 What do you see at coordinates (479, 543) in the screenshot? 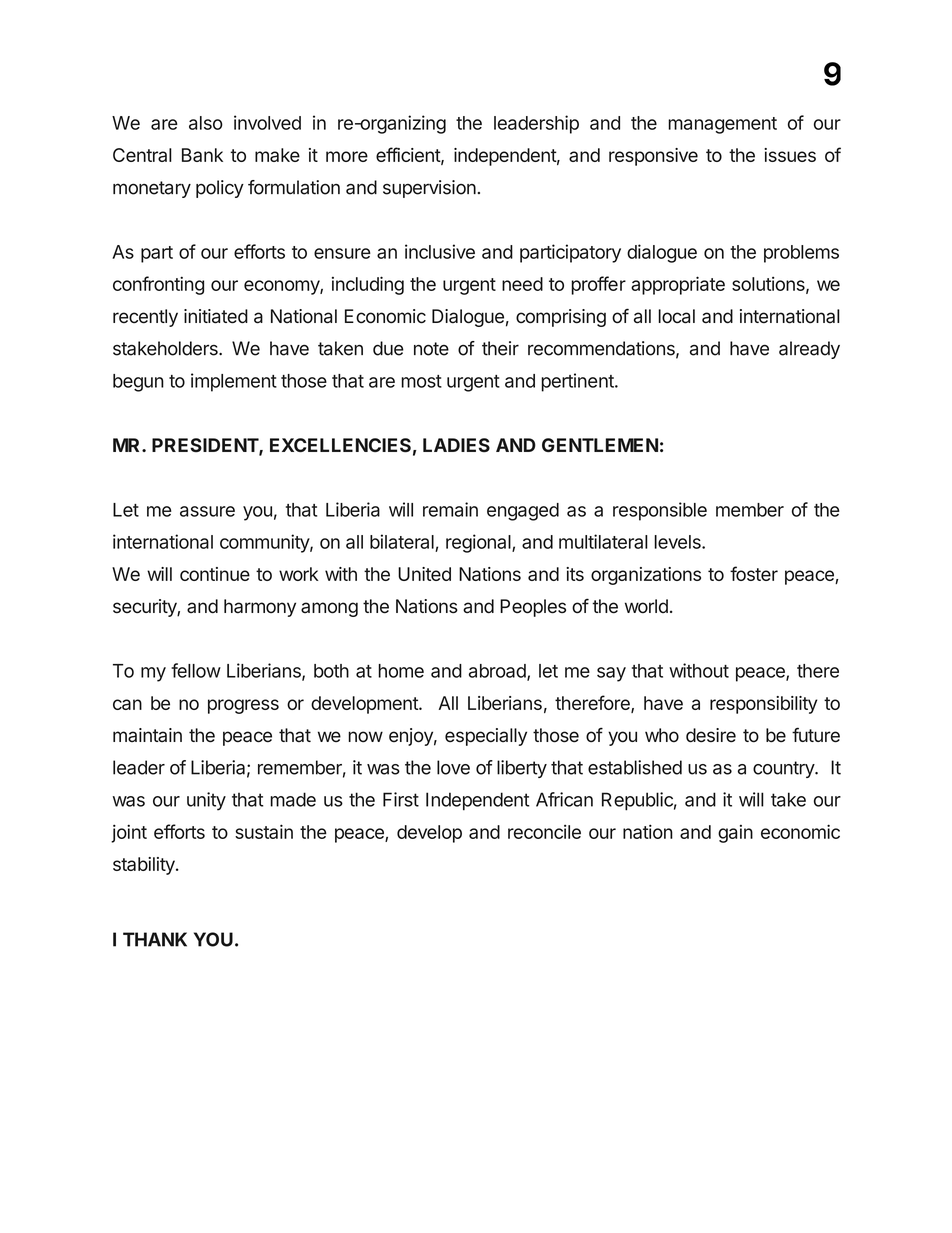
I see `regional` at bounding box center [479, 543].
